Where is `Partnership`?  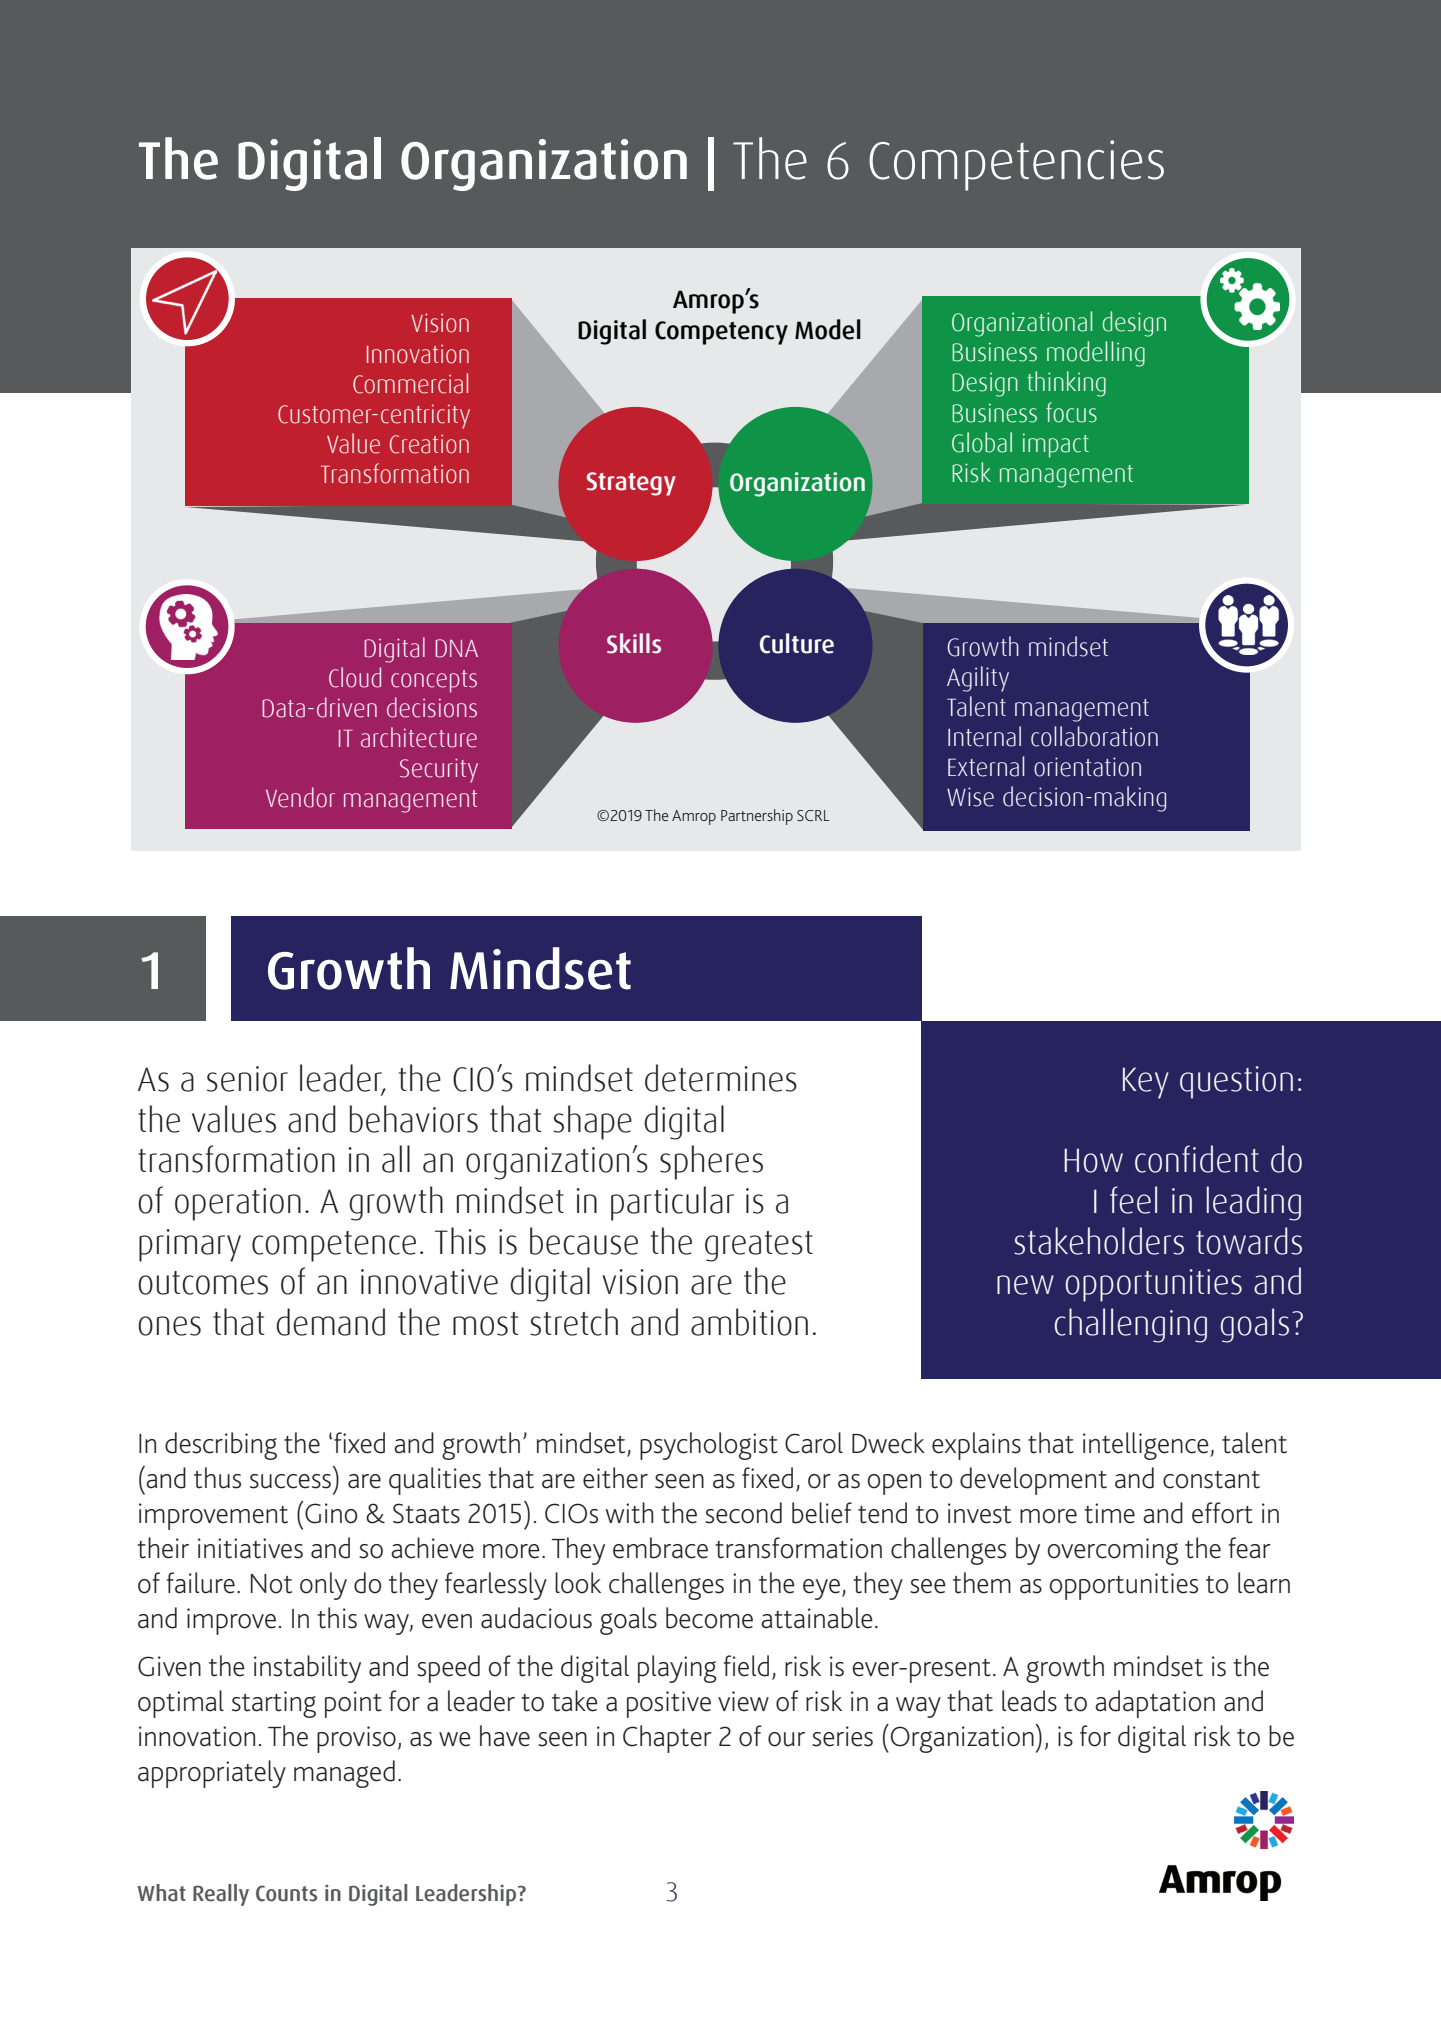
Partnership is located at coordinates (757, 817).
